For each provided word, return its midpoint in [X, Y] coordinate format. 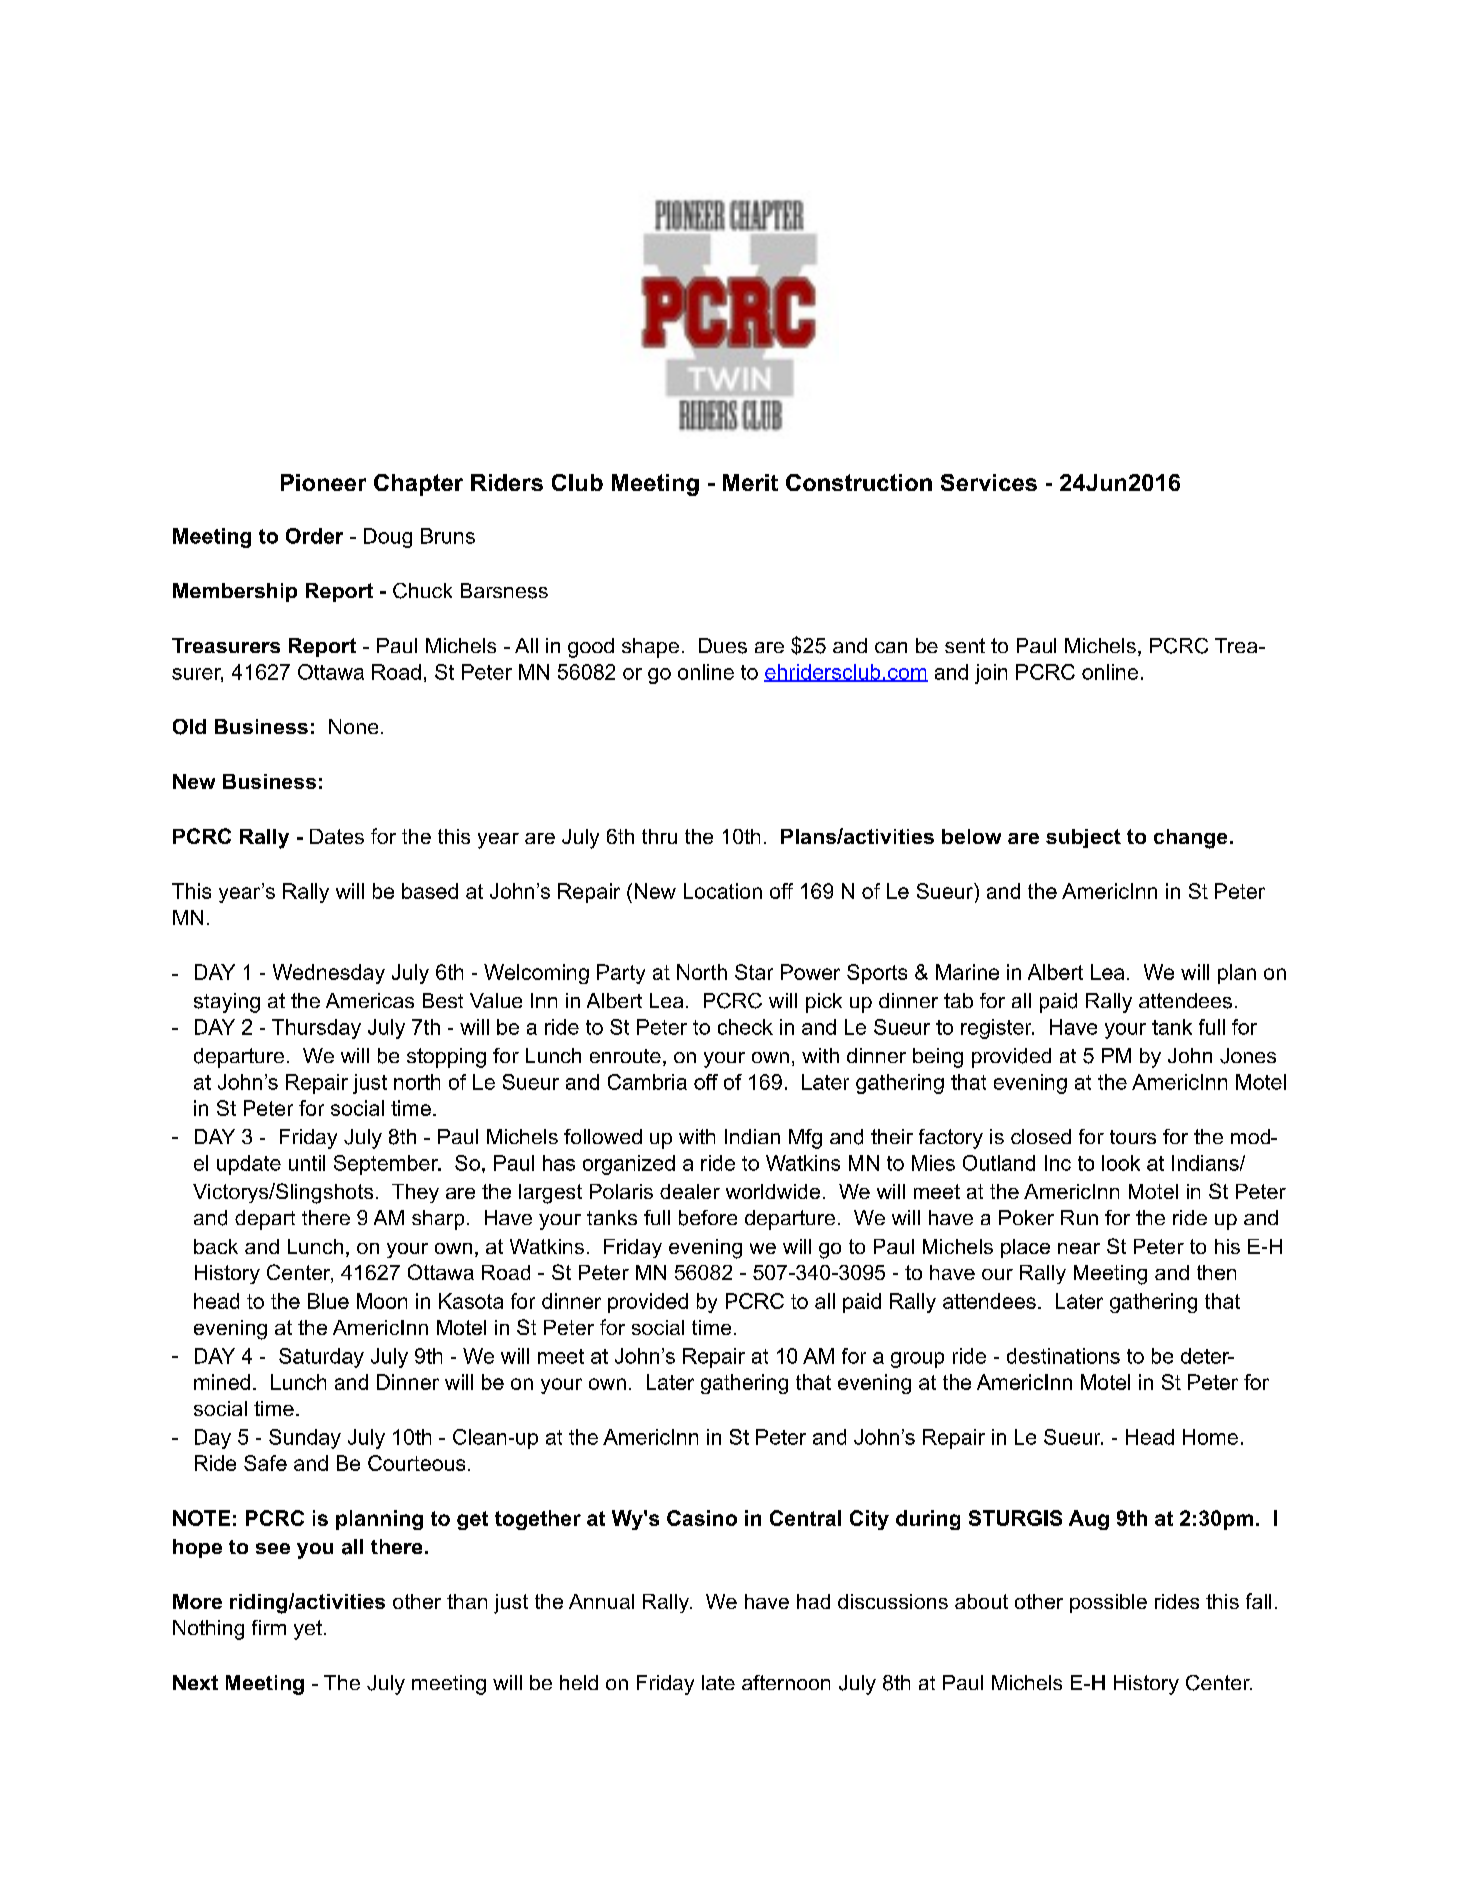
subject [1083, 838]
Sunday [305, 1439]
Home [1210, 1437]
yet [308, 1630]
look [1121, 1163]
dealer [690, 1191]
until [307, 1163]
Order [314, 536]
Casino [702, 1518]
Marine [967, 972]
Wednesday [329, 974]
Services [989, 482]
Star [754, 972]
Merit [750, 482]
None [353, 726]
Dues [723, 646]
